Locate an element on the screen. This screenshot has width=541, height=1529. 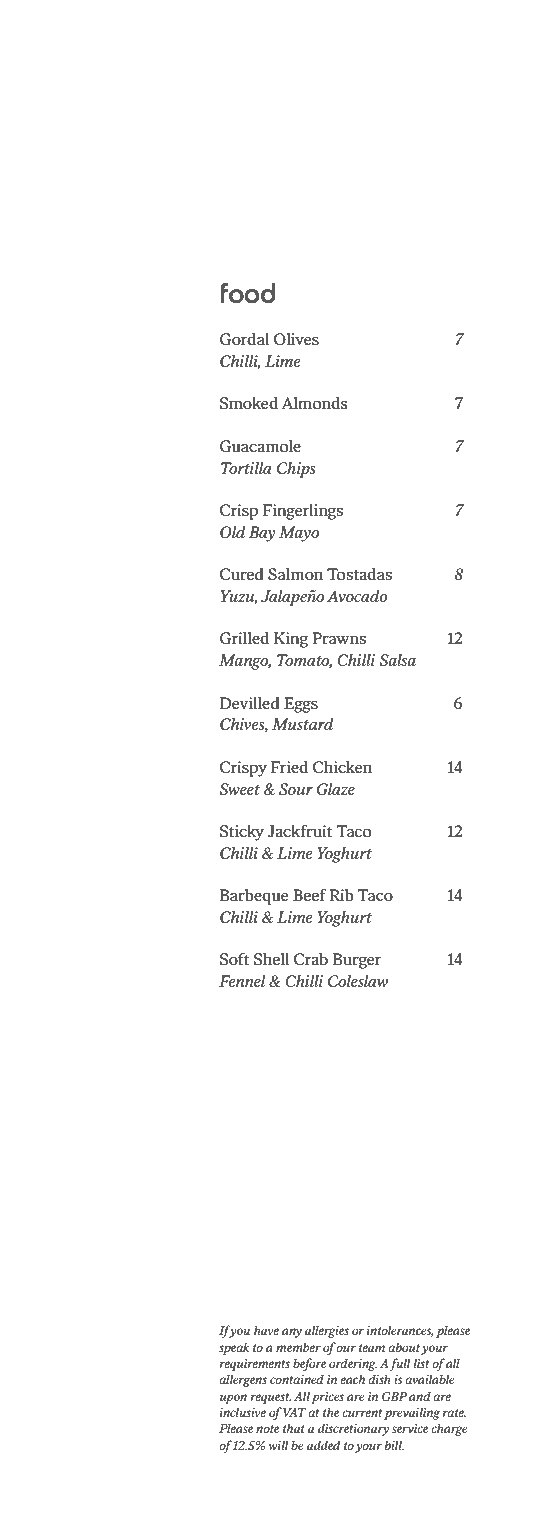
Barbeque is located at coordinates (254, 897).
